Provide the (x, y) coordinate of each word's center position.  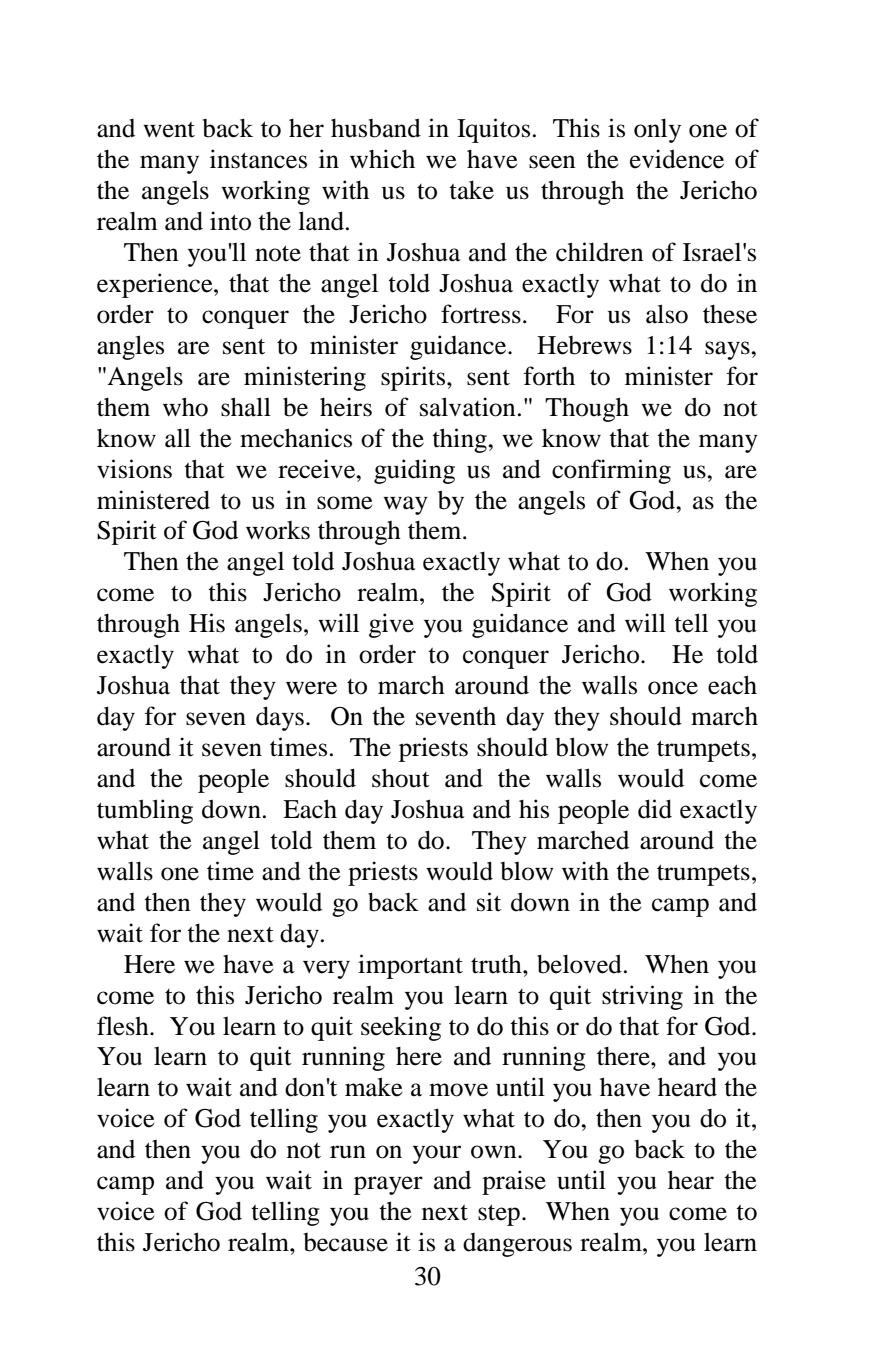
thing (460, 440)
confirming (611, 471)
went (169, 130)
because (345, 1242)
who (185, 407)
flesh (124, 1026)
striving (642, 997)
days (280, 718)
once (673, 688)
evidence (677, 159)
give (391, 625)
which (382, 159)
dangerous (517, 1245)
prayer (388, 1185)
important (410, 966)
